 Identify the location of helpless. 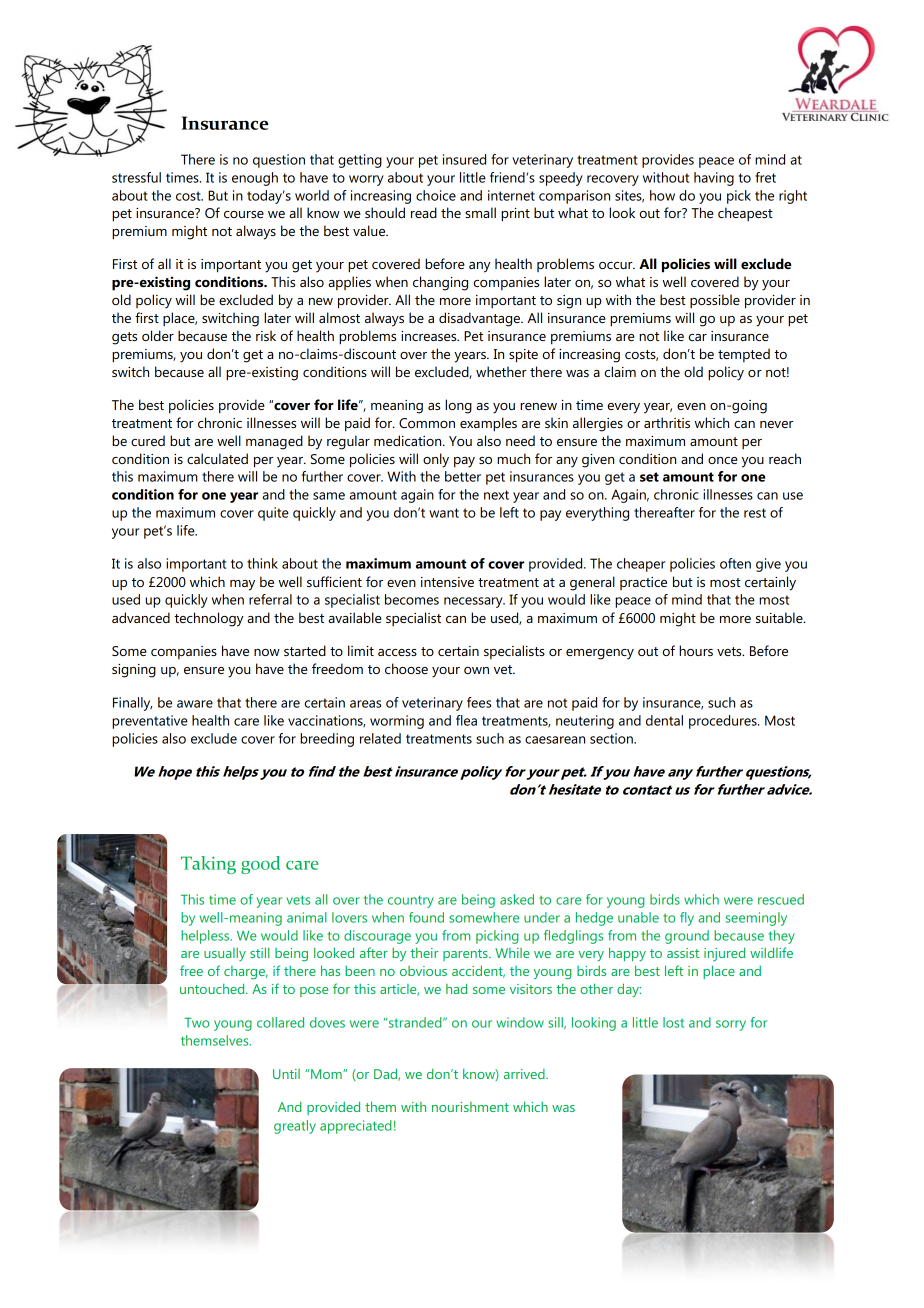
(206, 937).
